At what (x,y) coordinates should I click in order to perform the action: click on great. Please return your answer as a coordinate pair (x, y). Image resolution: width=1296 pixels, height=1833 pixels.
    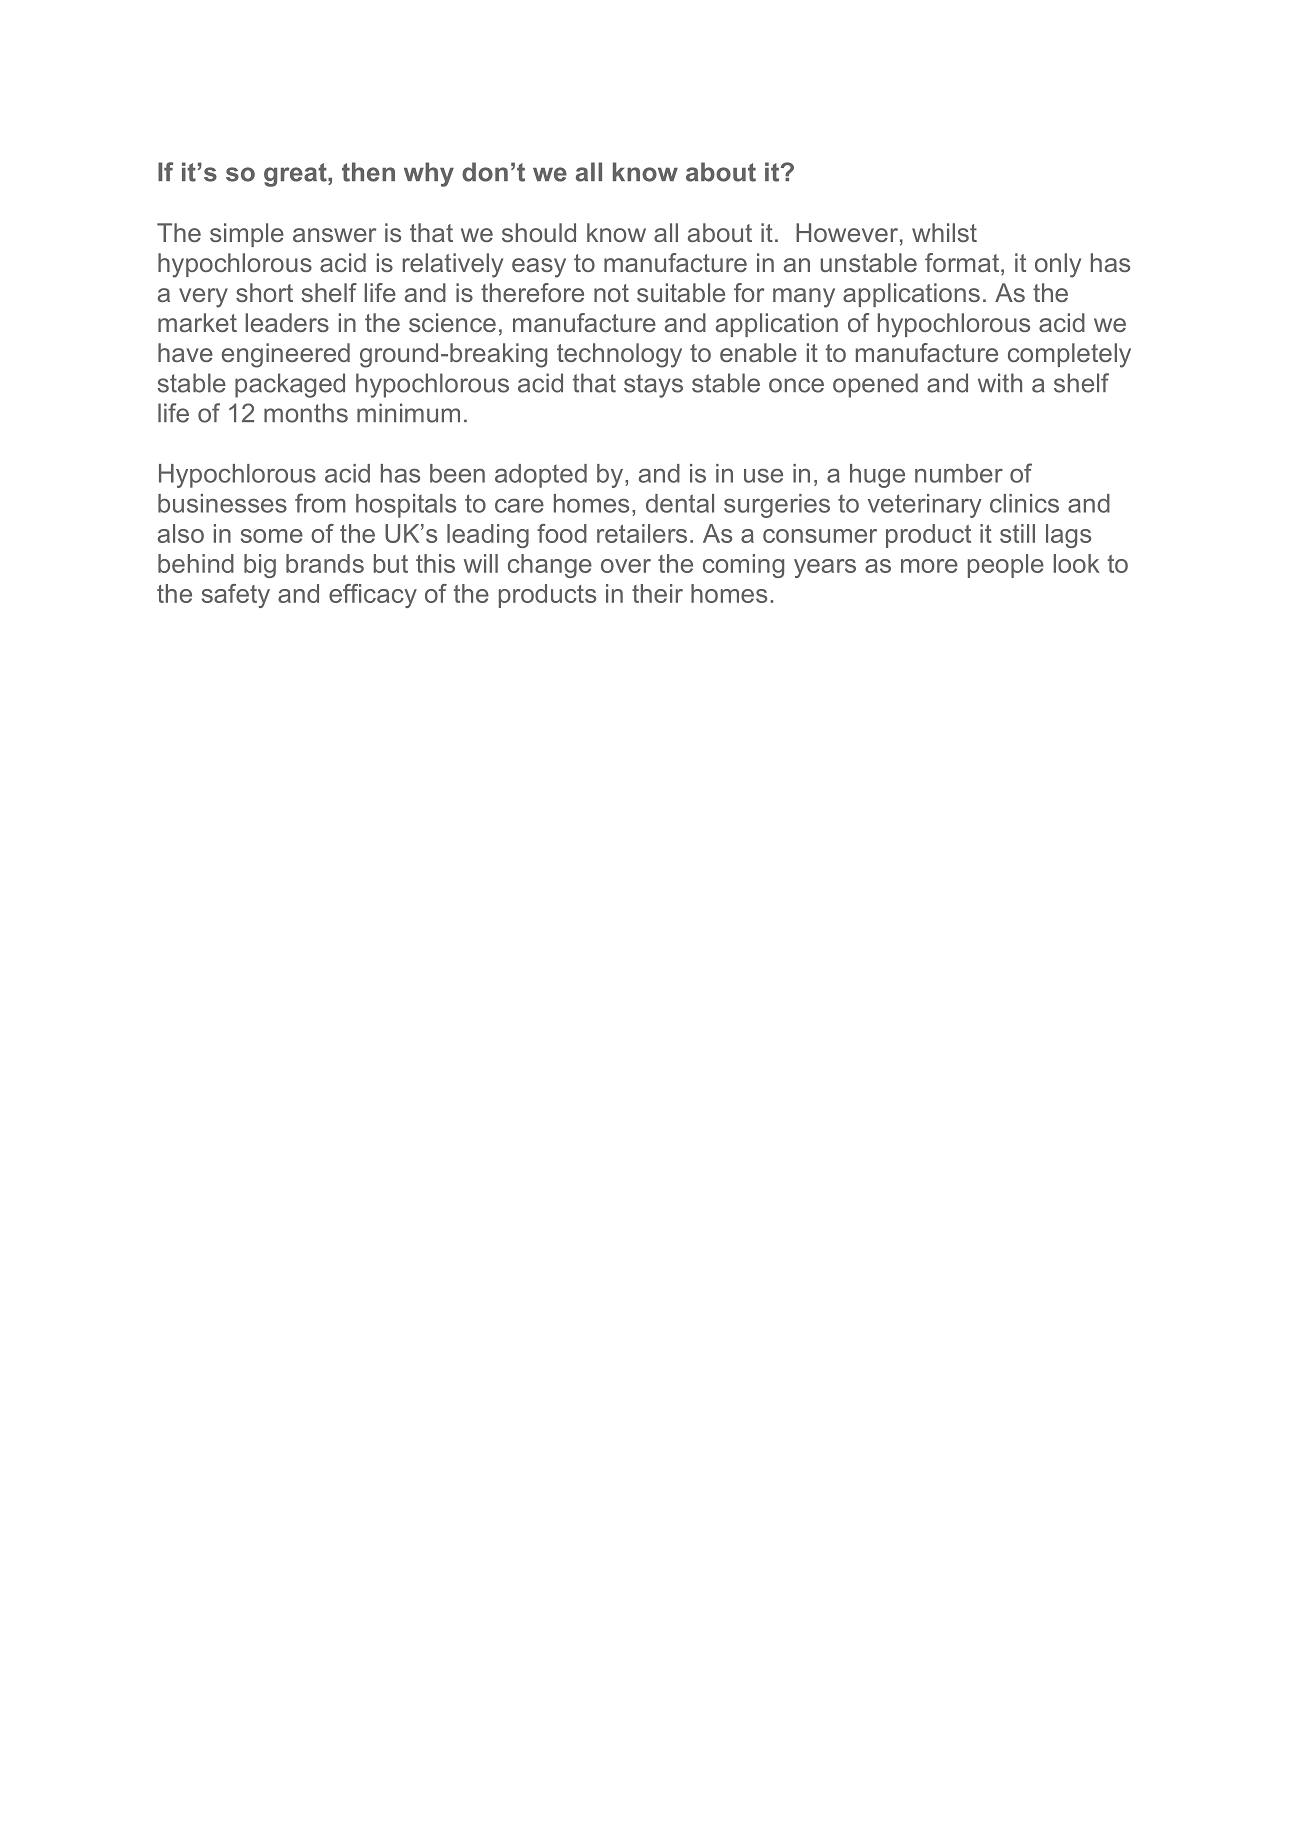
    Looking at the image, I should click on (296, 175).
